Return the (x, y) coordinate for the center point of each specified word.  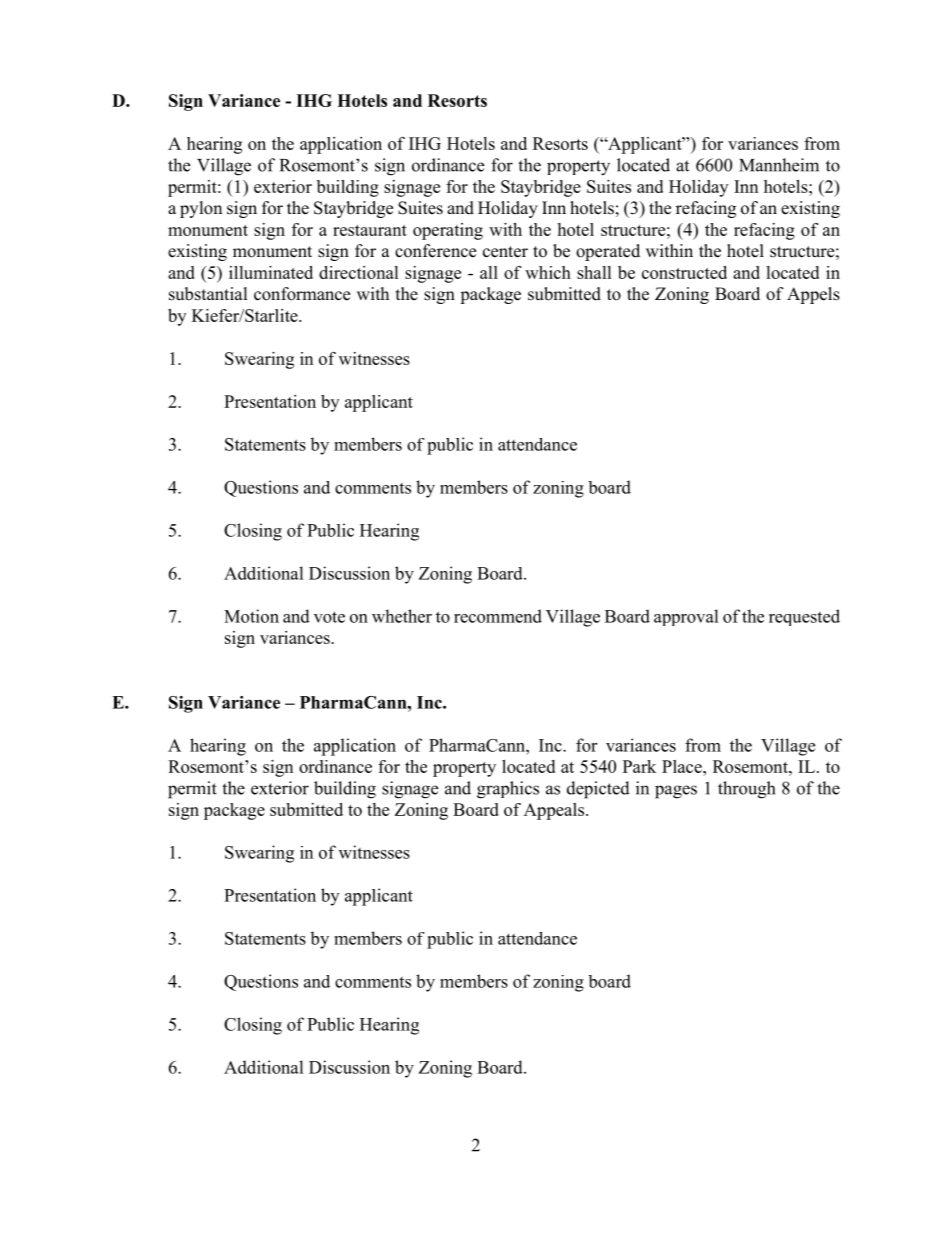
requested (804, 617)
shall (594, 272)
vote (329, 617)
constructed (684, 272)
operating (448, 231)
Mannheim (779, 165)
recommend (498, 616)
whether (402, 616)
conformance (302, 294)
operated (608, 252)
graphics (508, 790)
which (548, 272)
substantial (208, 294)
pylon (201, 209)
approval (686, 617)
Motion (251, 616)
